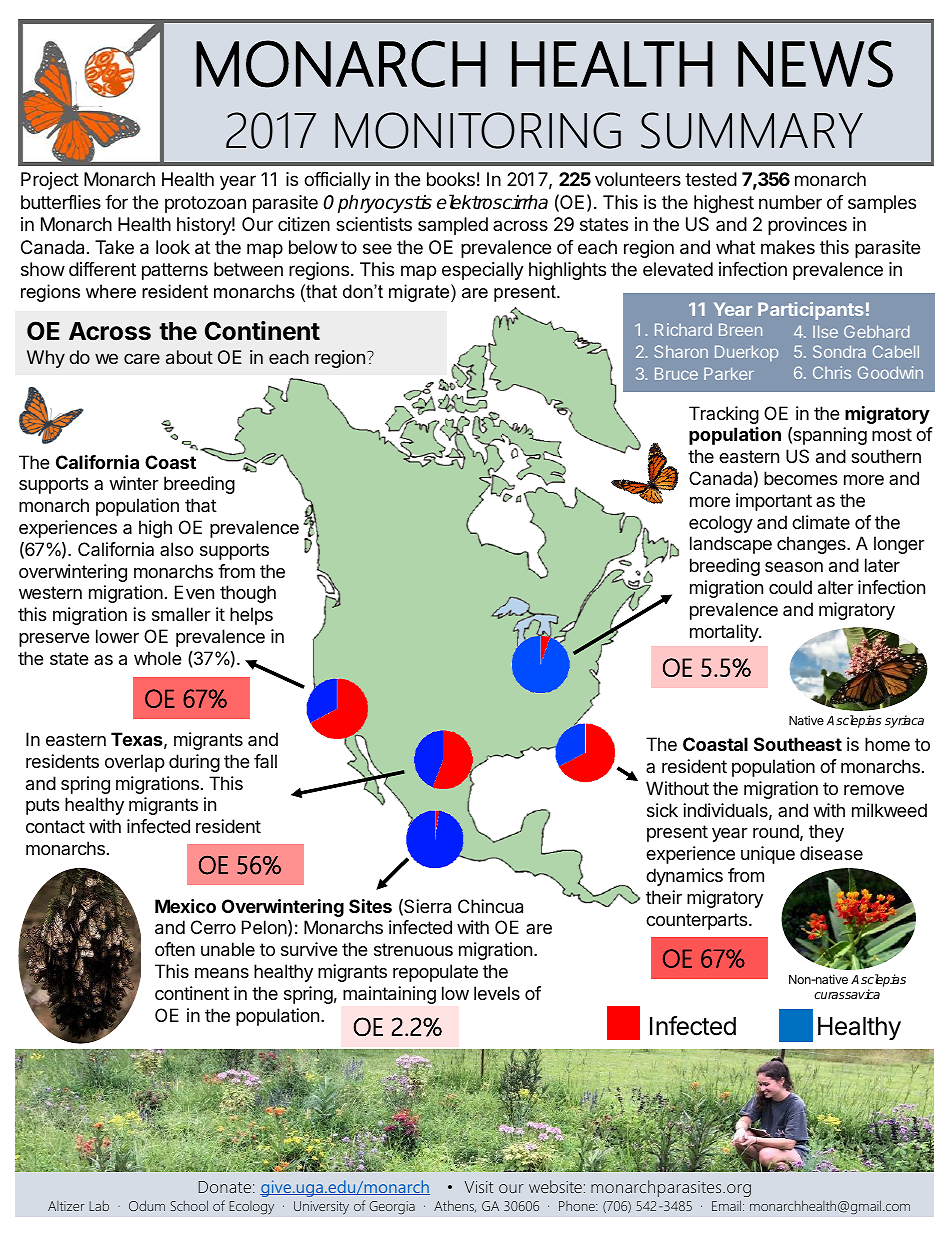 Image resolution: width=952 pixels, height=1233 pixels. What do you see at coordinates (420, 293) in the screenshot?
I see `migrate` at bounding box center [420, 293].
